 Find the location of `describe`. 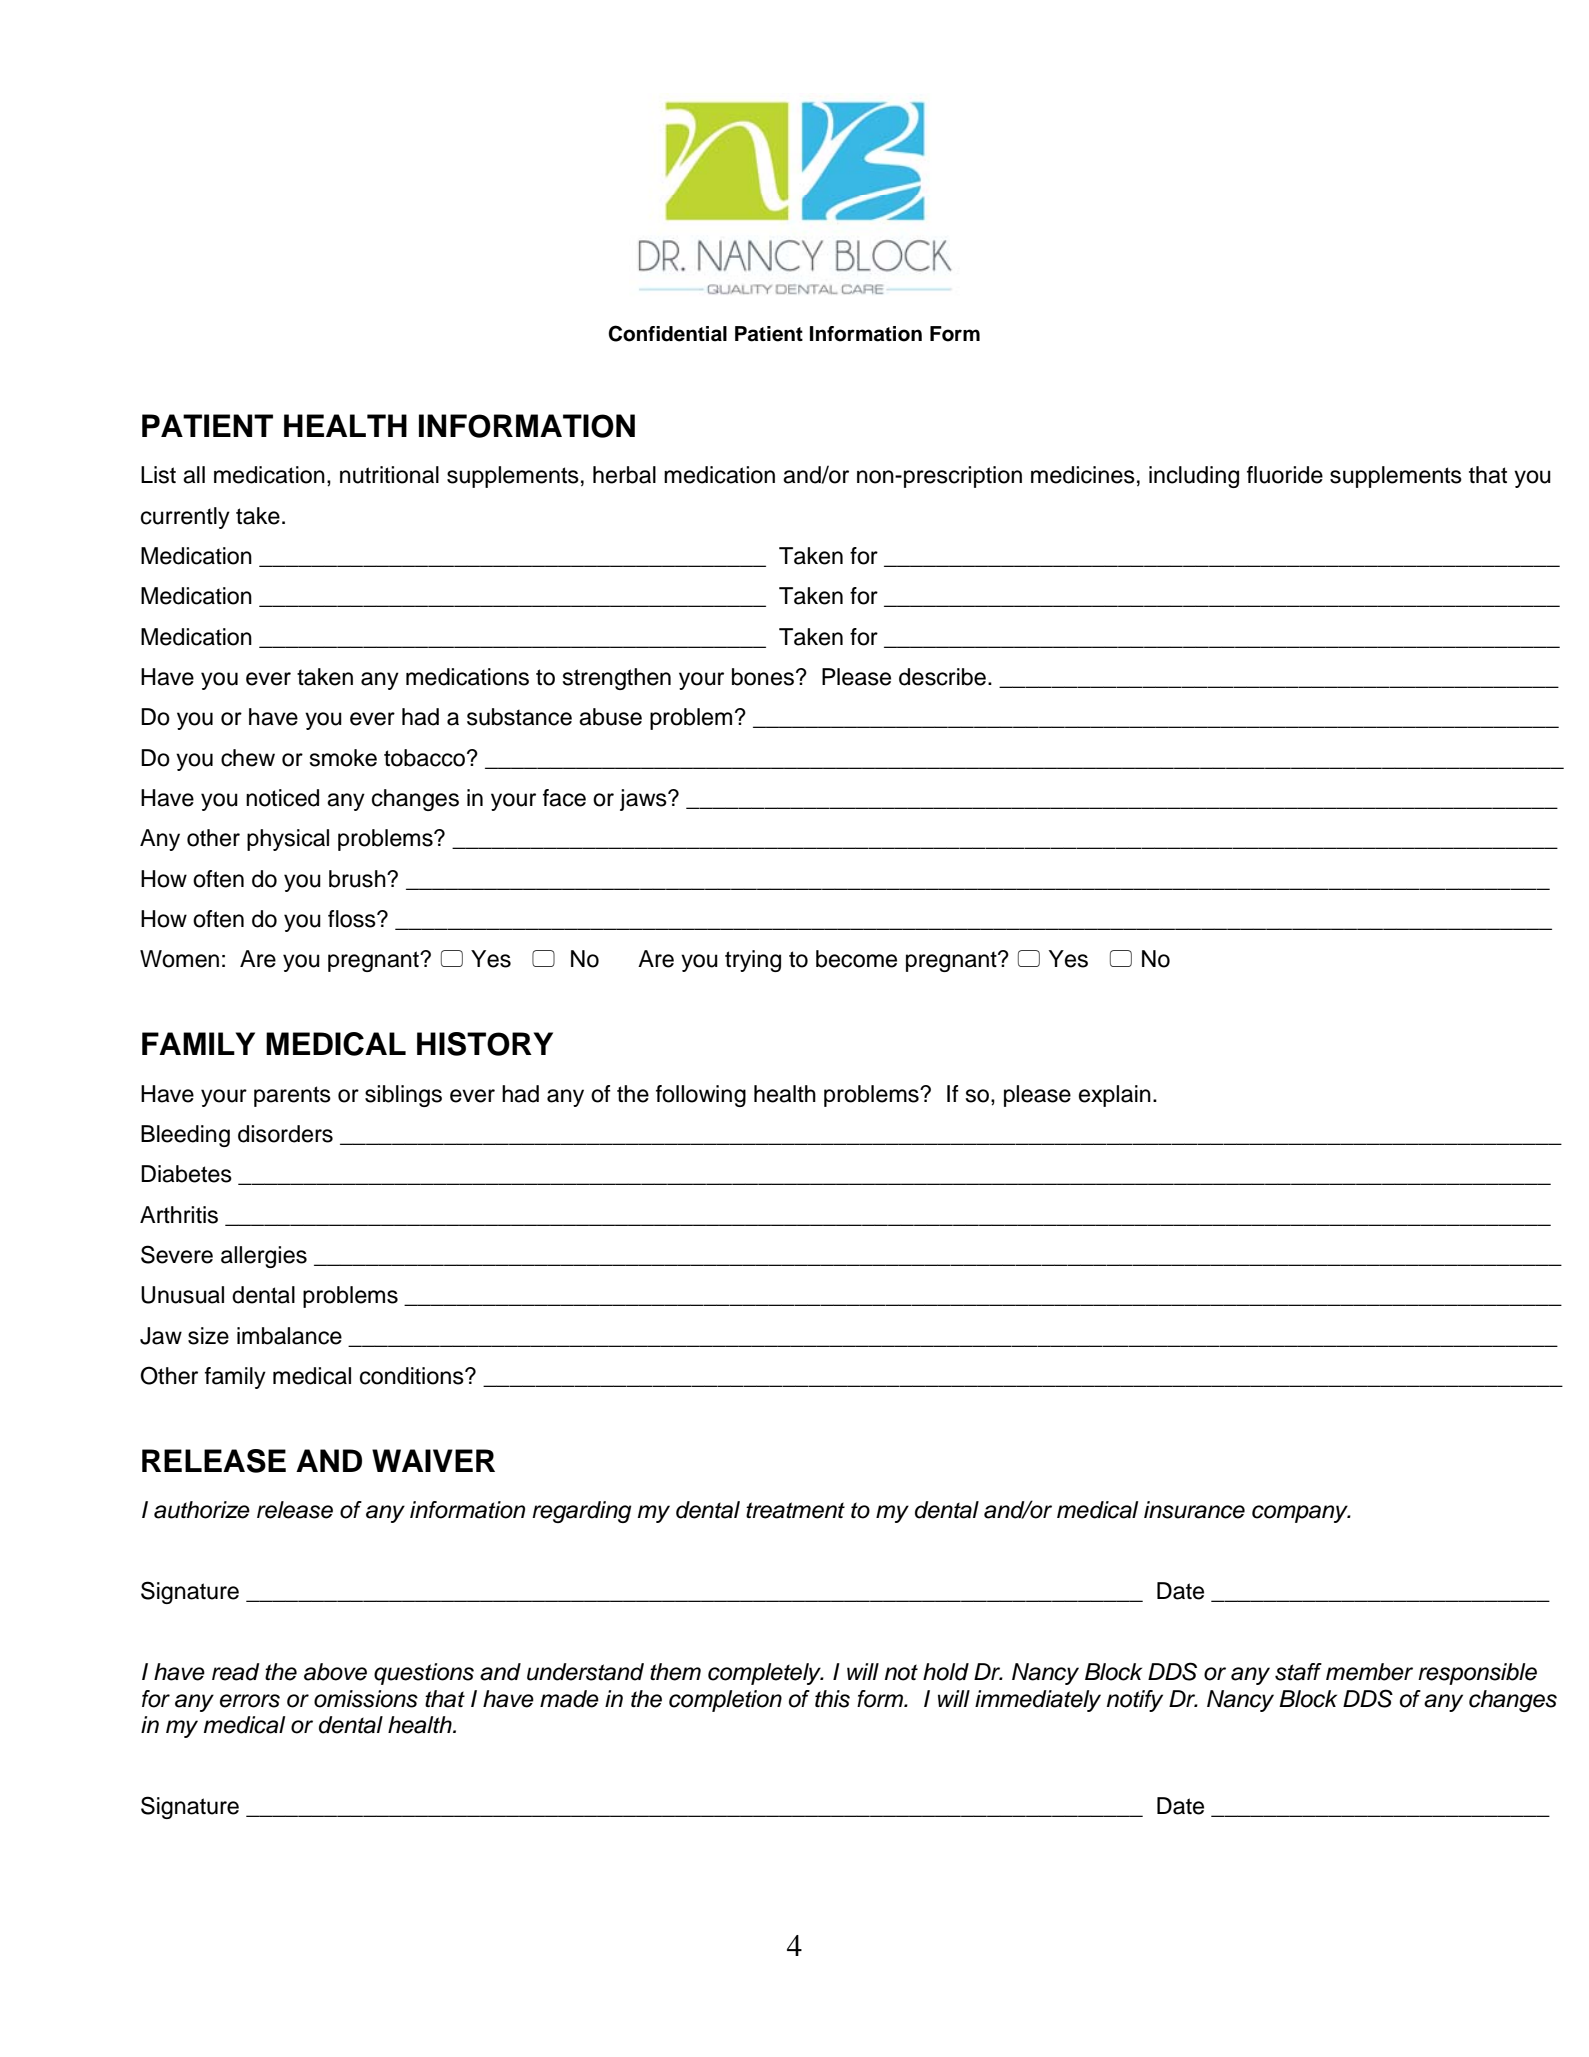

describe is located at coordinates (942, 677).
